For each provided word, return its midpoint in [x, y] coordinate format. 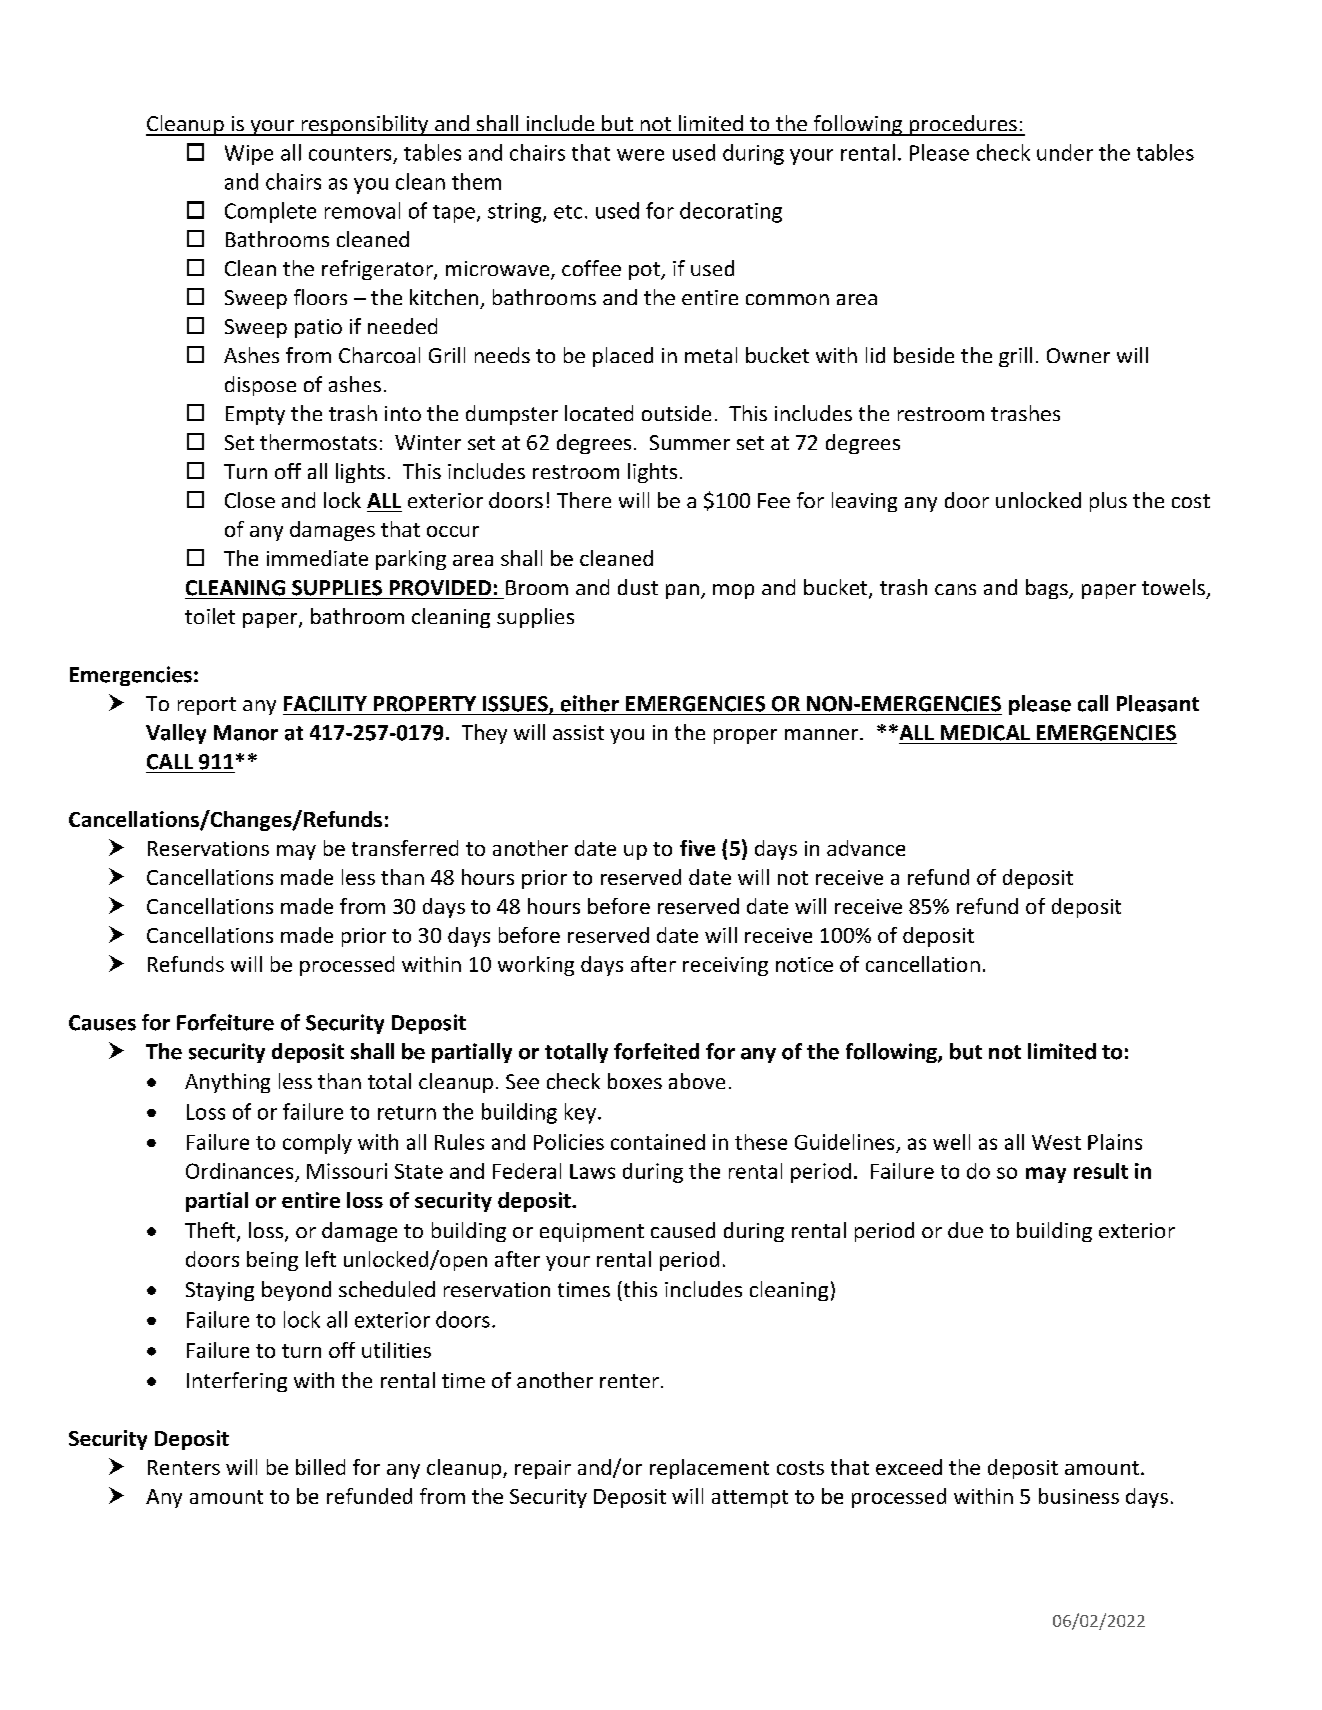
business [1079, 1496]
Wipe [249, 155]
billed [320, 1467]
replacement [709, 1469]
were [640, 155]
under [1065, 152]
